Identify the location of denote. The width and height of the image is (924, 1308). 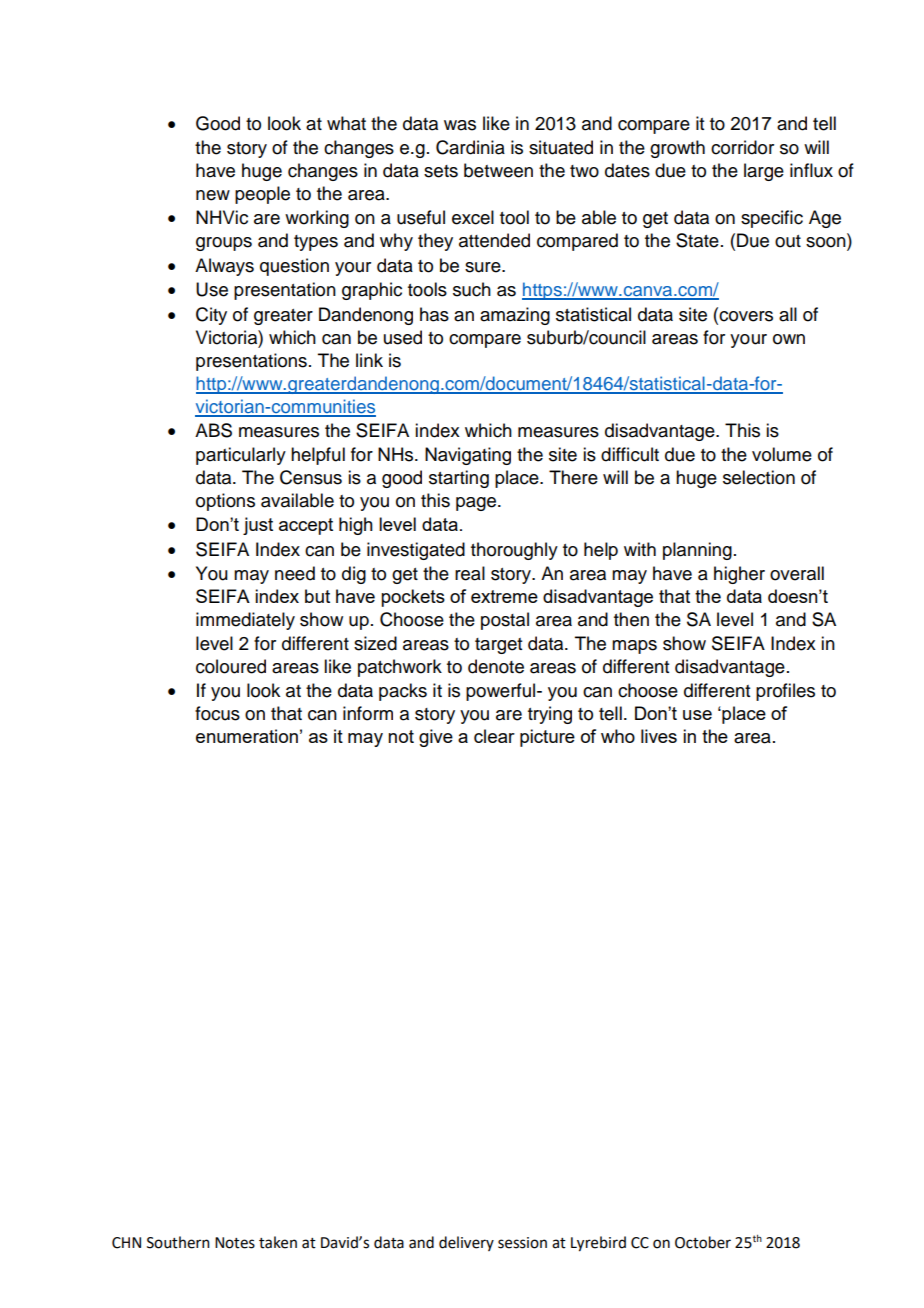
(496, 666).
